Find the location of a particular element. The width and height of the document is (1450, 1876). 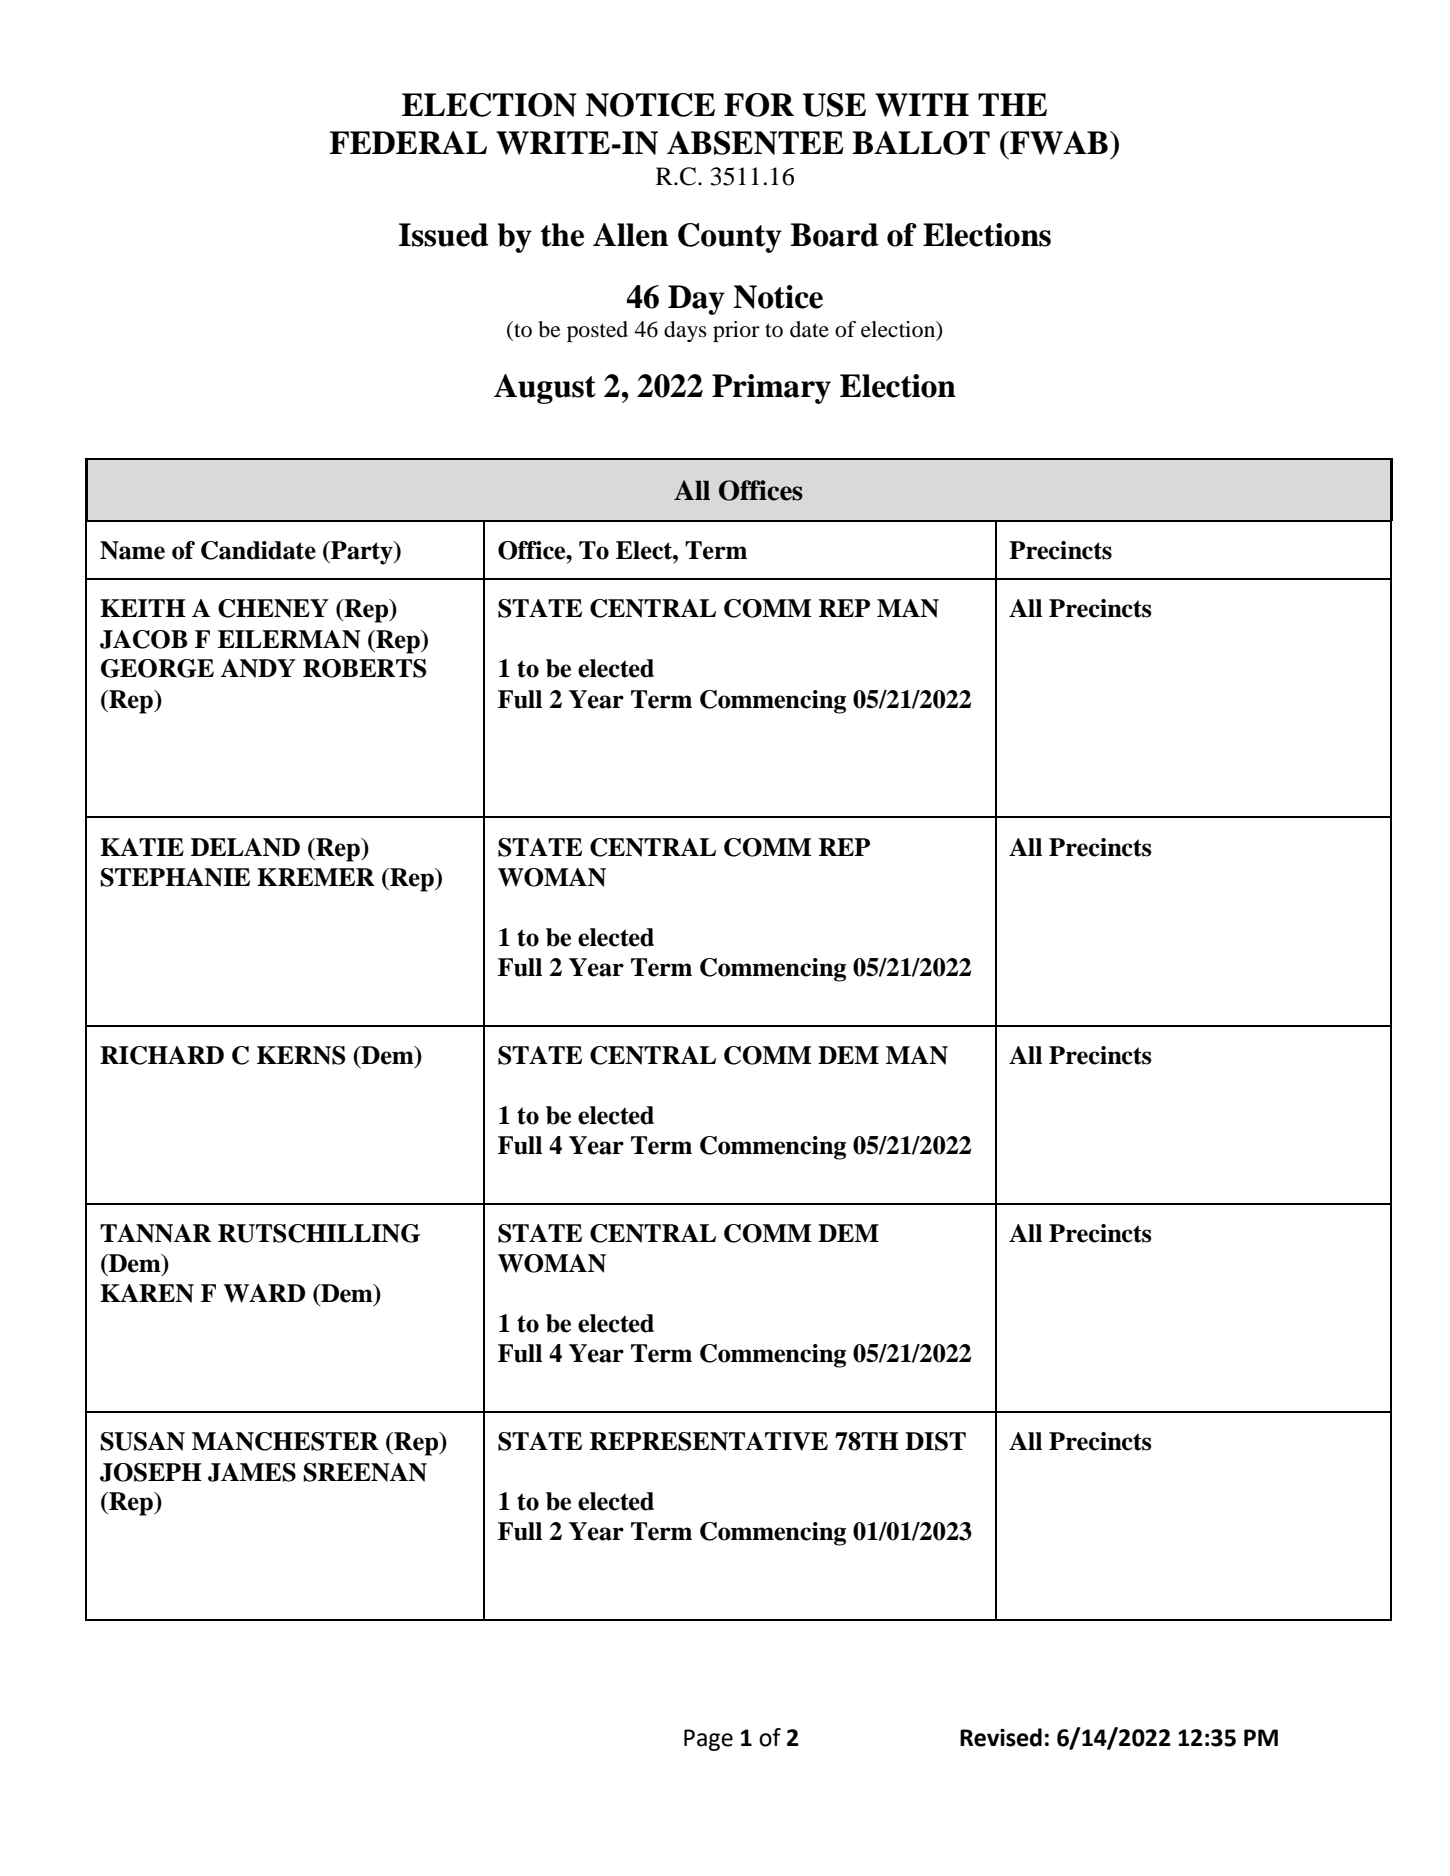

BALLOT is located at coordinates (921, 143).
